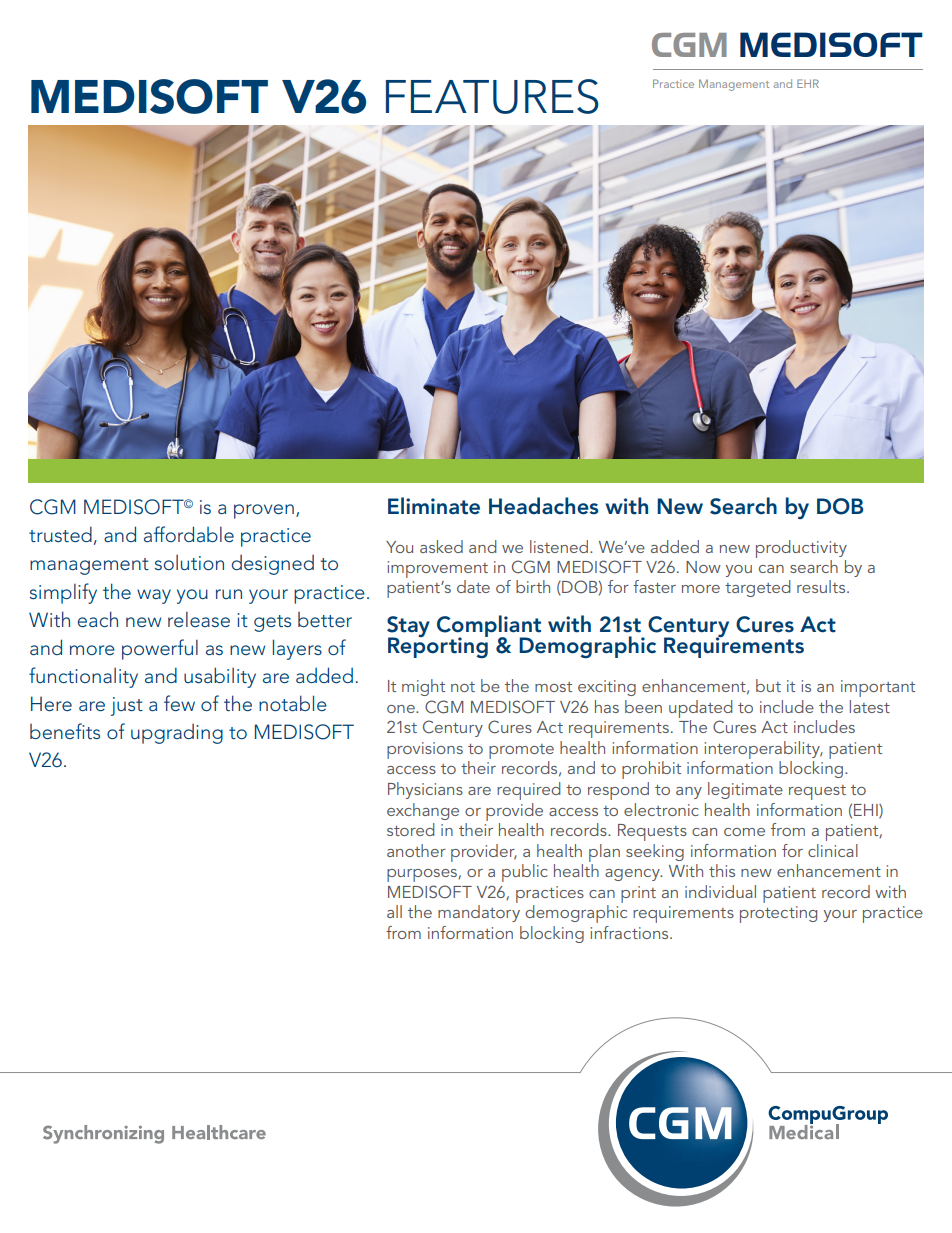 The height and width of the screenshot is (1233, 952). I want to click on EHR, so click(808, 83).
